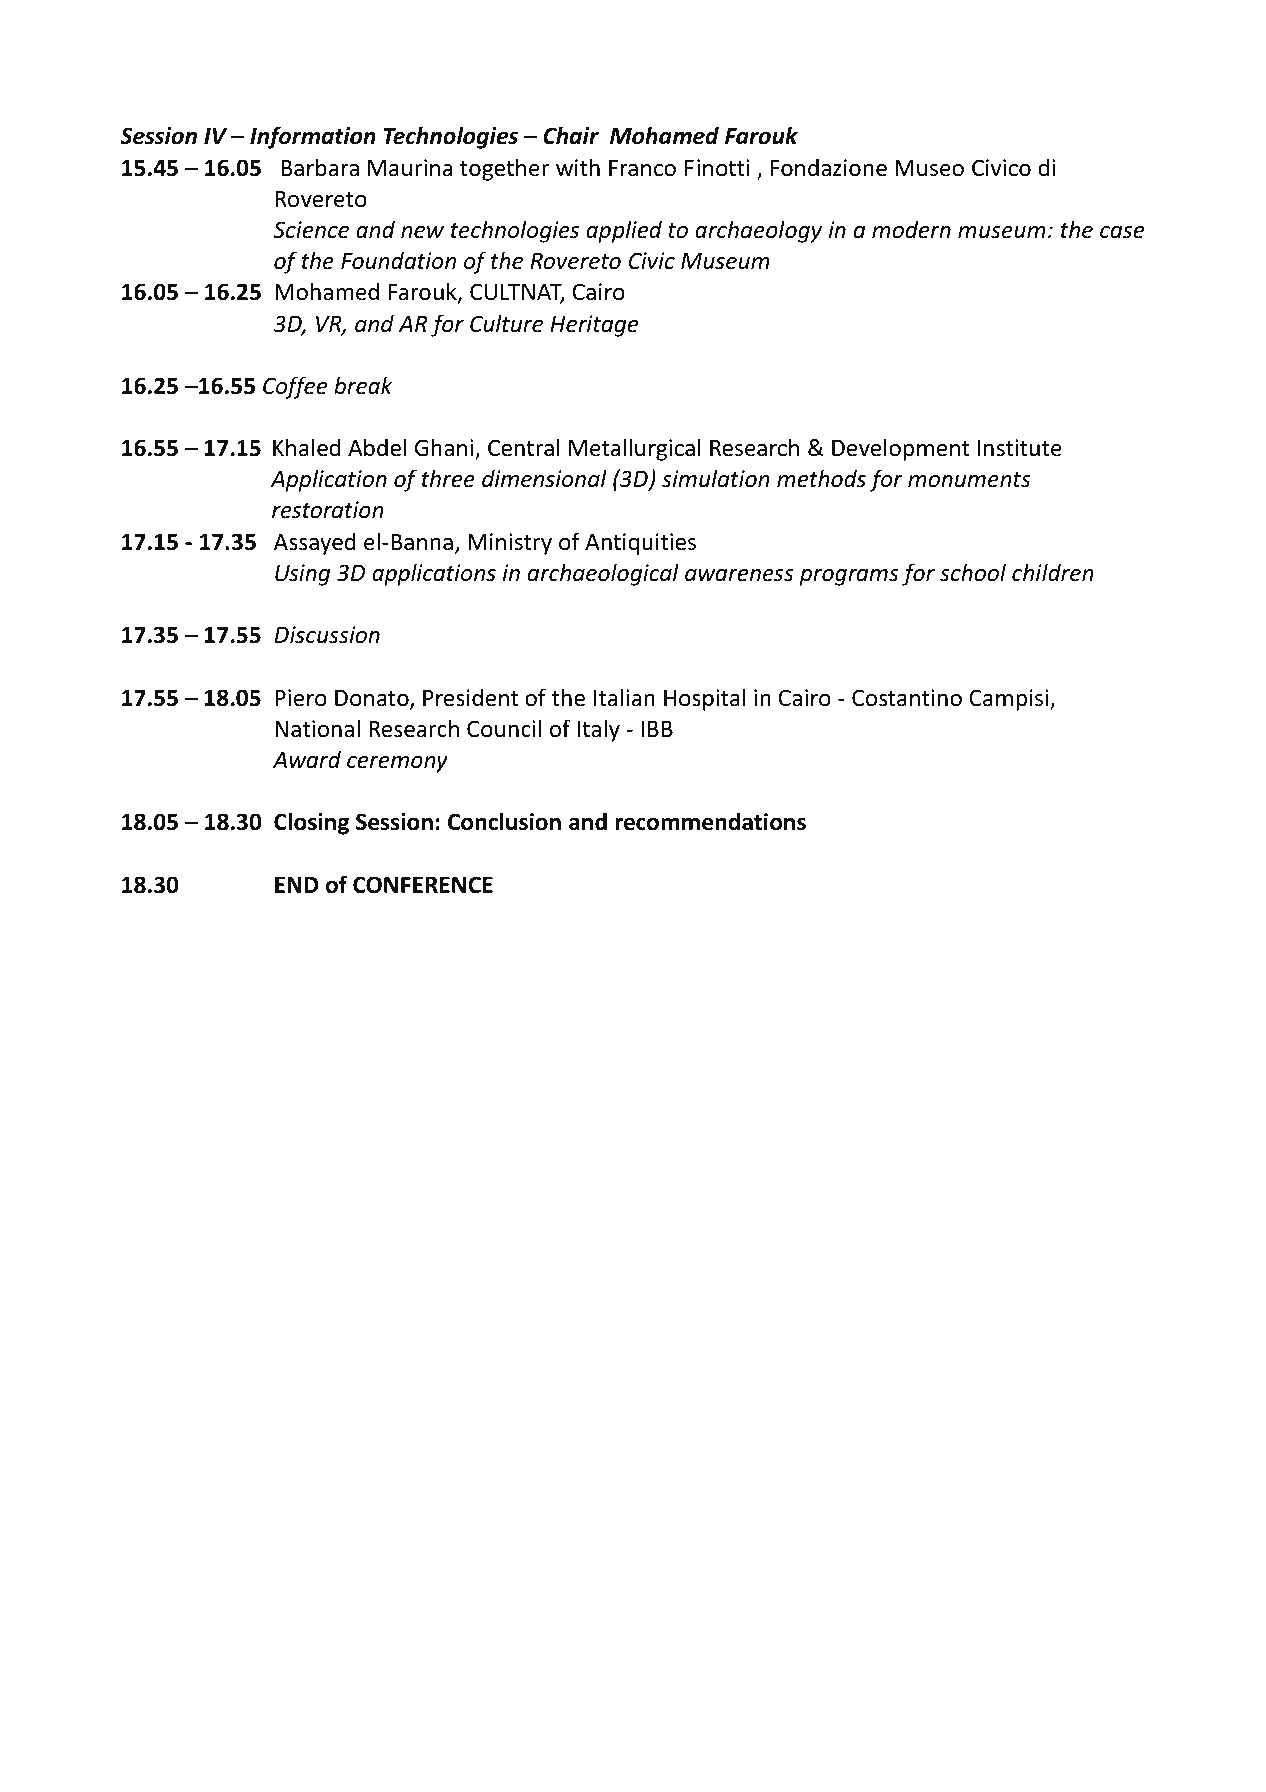 Image resolution: width=1266 pixels, height=1792 pixels. I want to click on Franco, so click(642, 168).
